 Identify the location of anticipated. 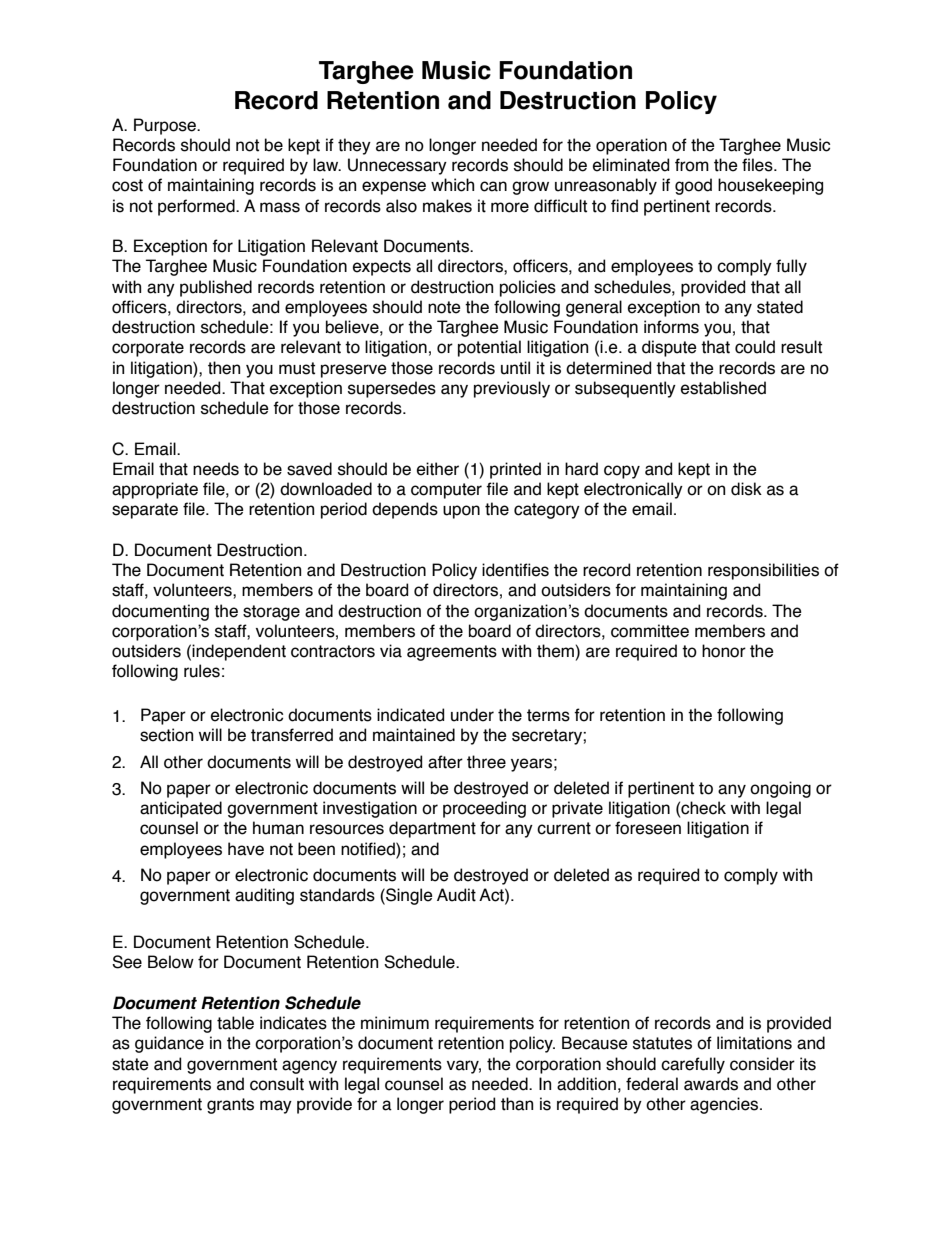
(181, 809).
